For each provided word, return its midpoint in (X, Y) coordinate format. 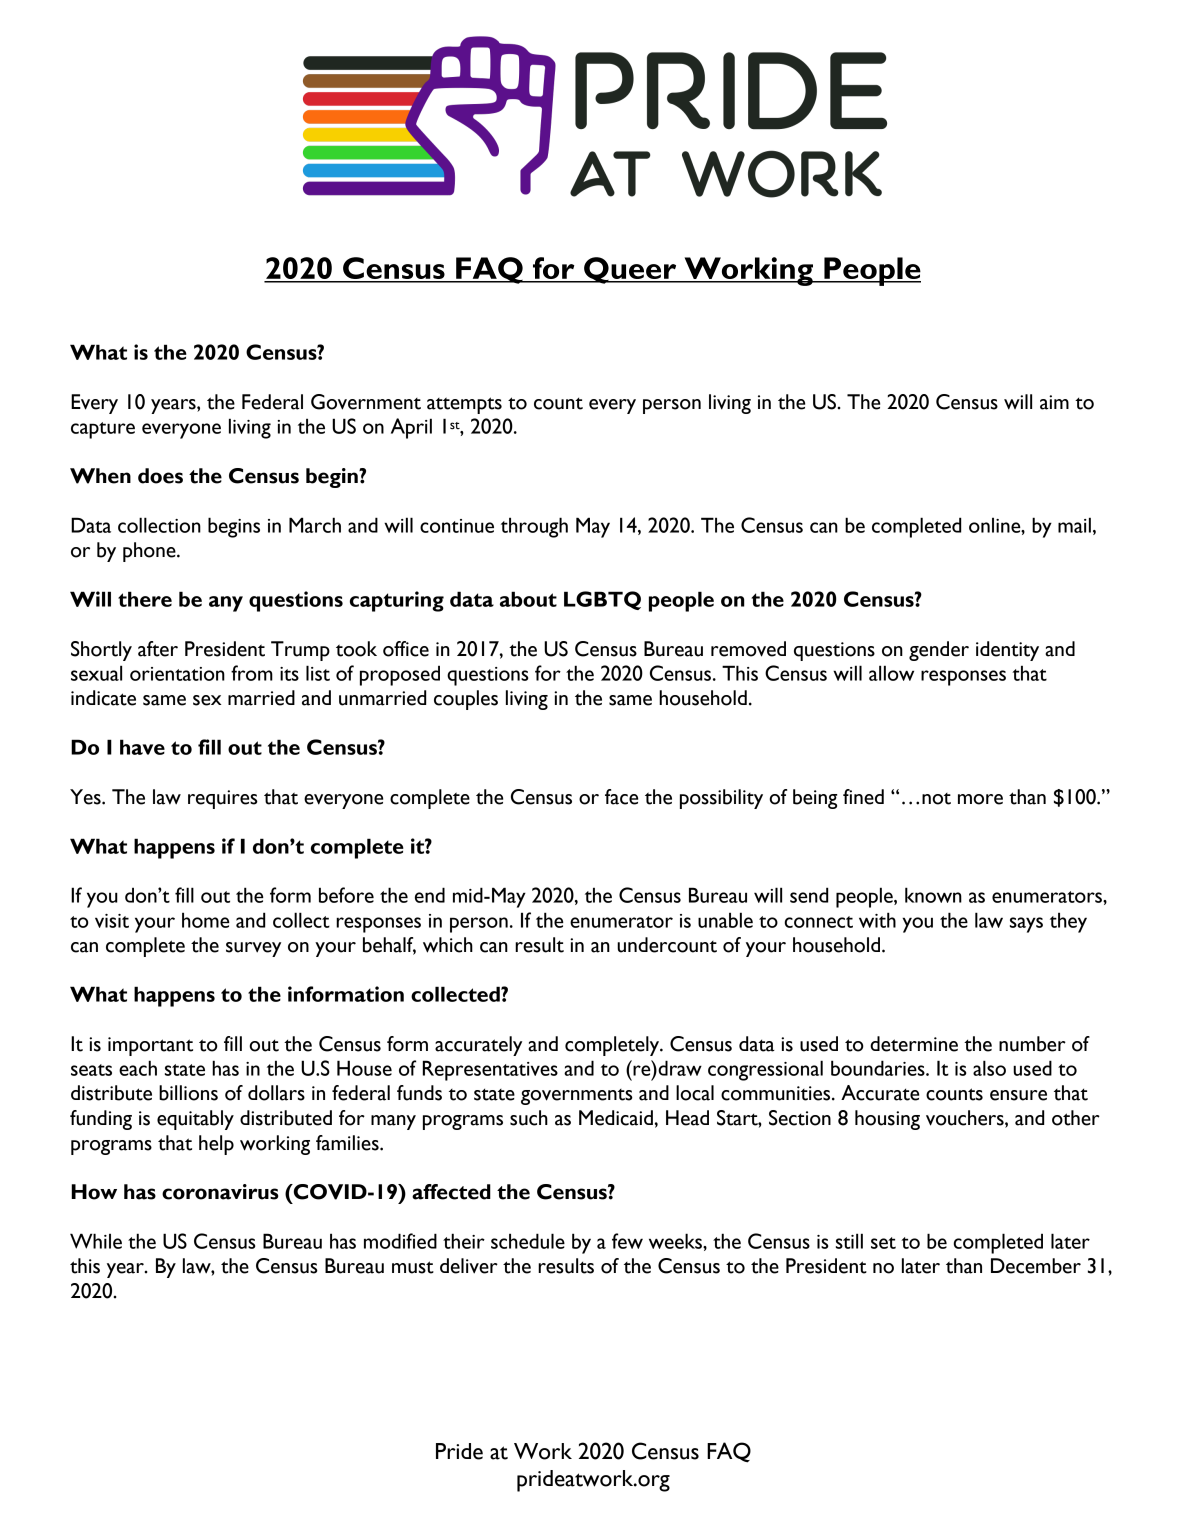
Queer (630, 270)
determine (914, 1044)
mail (1074, 525)
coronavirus (220, 1192)
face (621, 797)
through (534, 527)
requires (223, 799)
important (150, 1046)
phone (150, 552)
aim (1054, 402)
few (627, 1241)
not (936, 799)
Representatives (490, 1070)
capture (103, 430)
